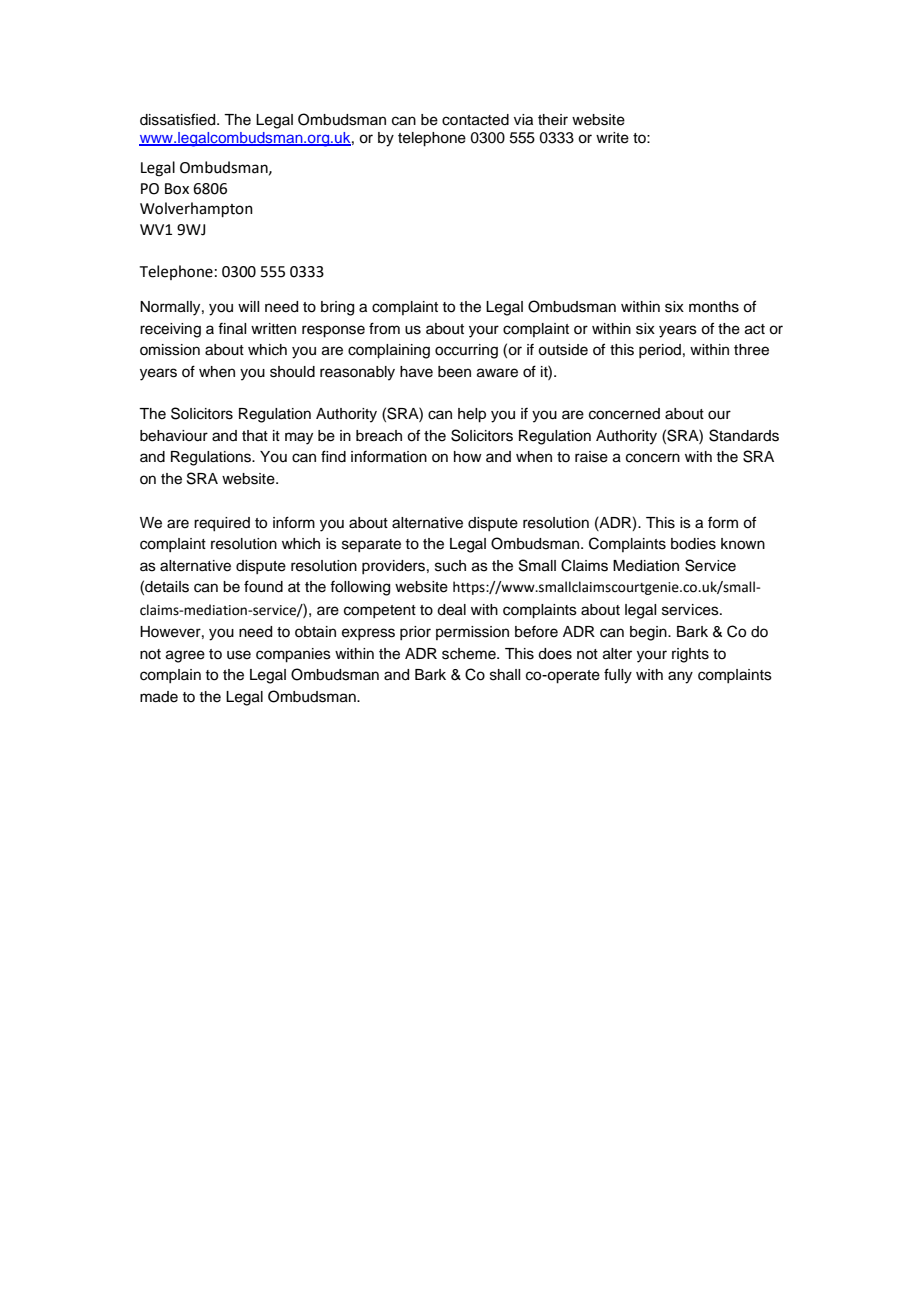 The image size is (924, 1307). Describe the element at coordinates (505, 675) in the screenshot. I see `shall` at that location.
